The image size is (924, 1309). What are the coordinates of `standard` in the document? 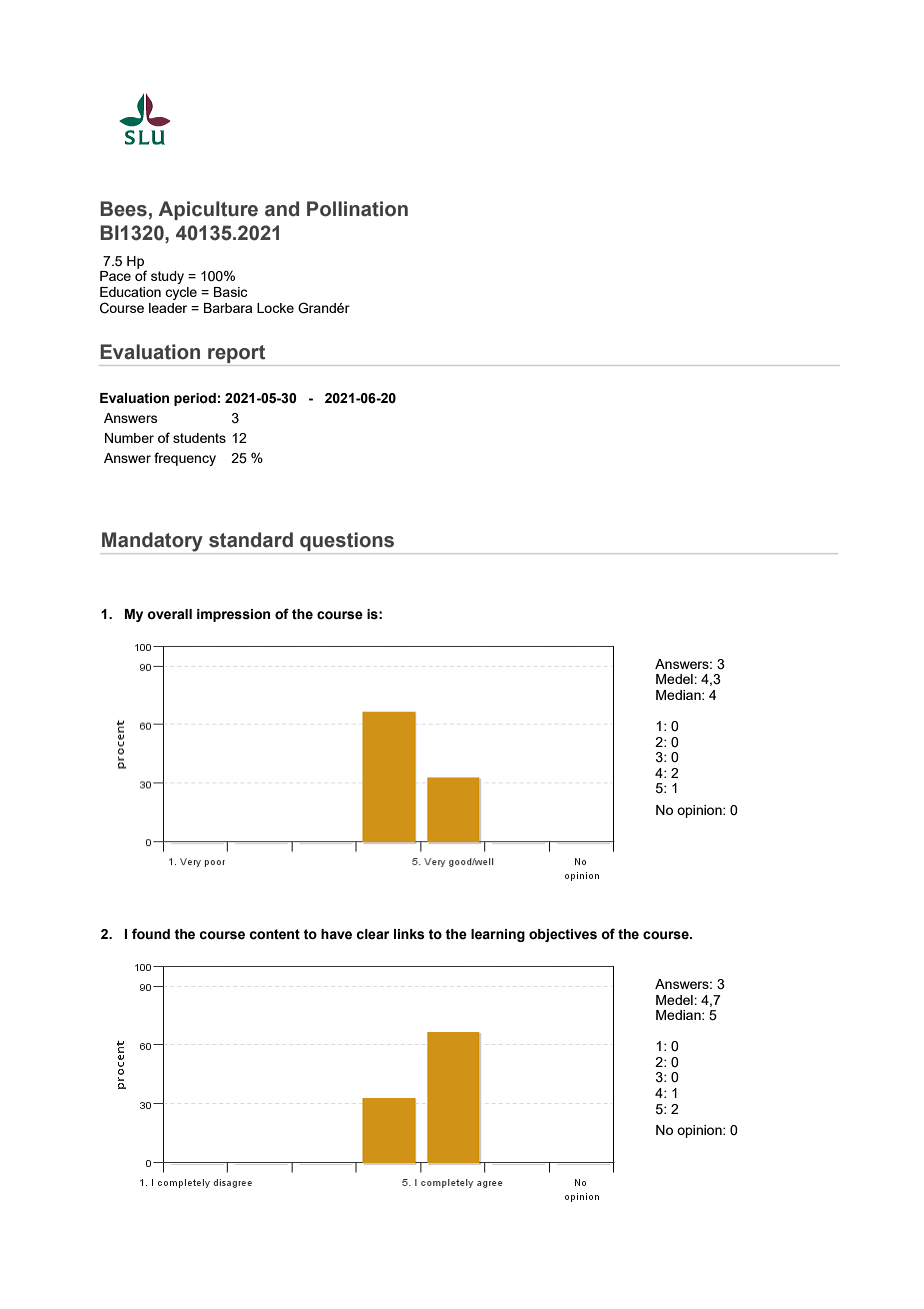 It's located at (251, 540).
